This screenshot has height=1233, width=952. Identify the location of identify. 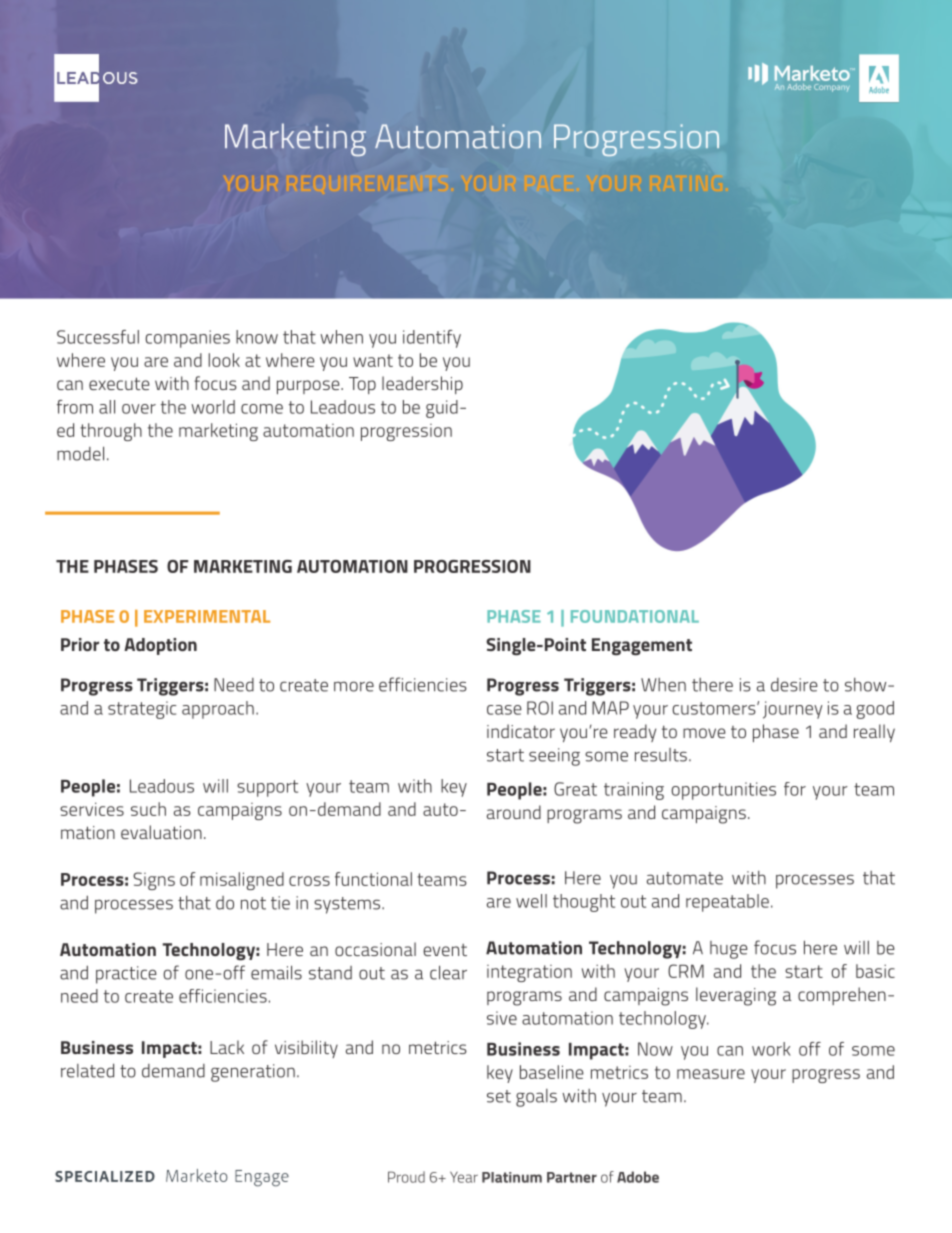
(432, 339).
